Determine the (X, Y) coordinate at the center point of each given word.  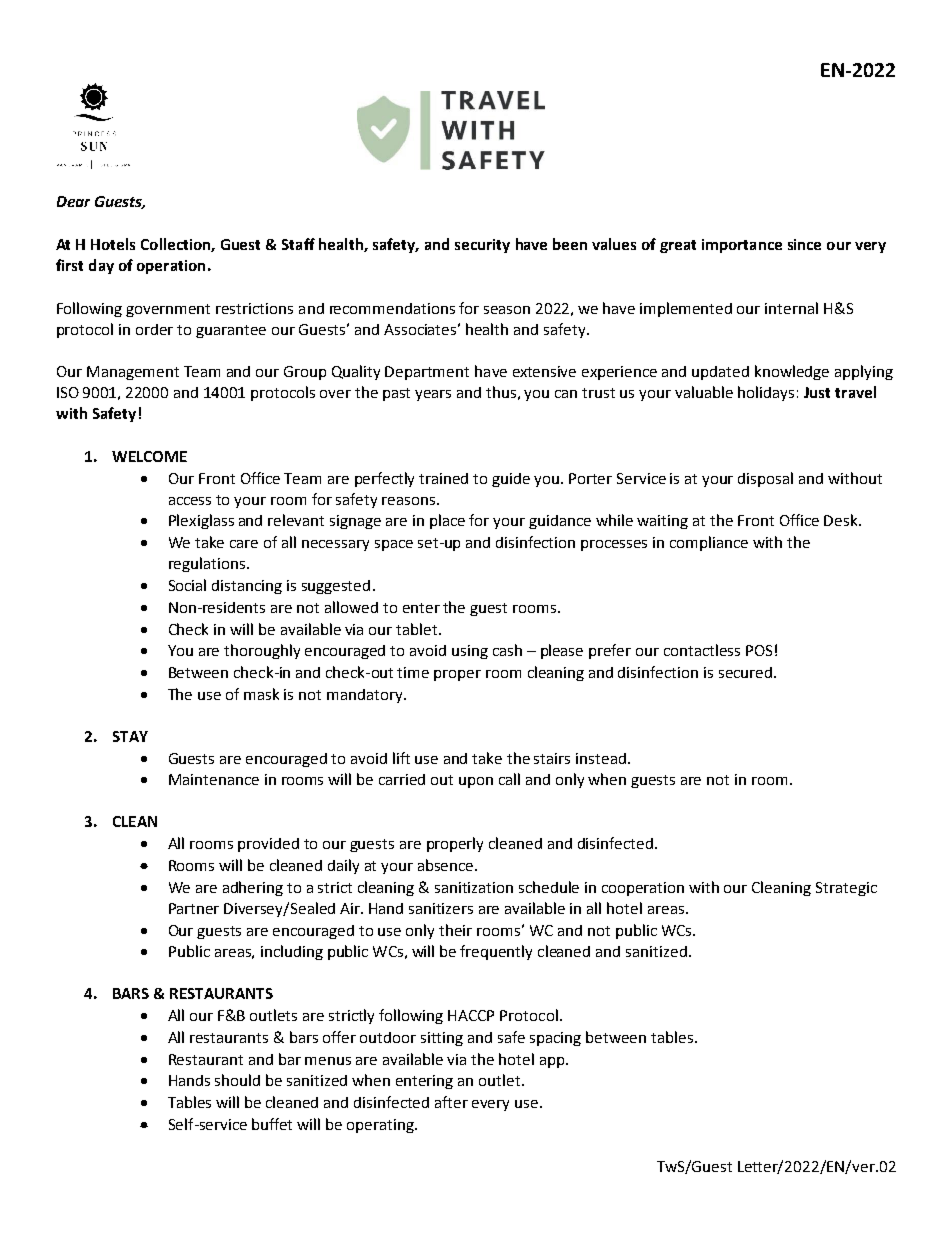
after (451, 1102)
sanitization (474, 887)
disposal (765, 479)
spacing (555, 1039)
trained (443, 478)
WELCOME (149, 456)
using (470, 652)
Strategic (846, 889)
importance (742, 246)
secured (745, 672)
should (237, 1080)
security (482, 246)
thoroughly (262, 651)
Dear (73, 201)
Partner (194, 908)
